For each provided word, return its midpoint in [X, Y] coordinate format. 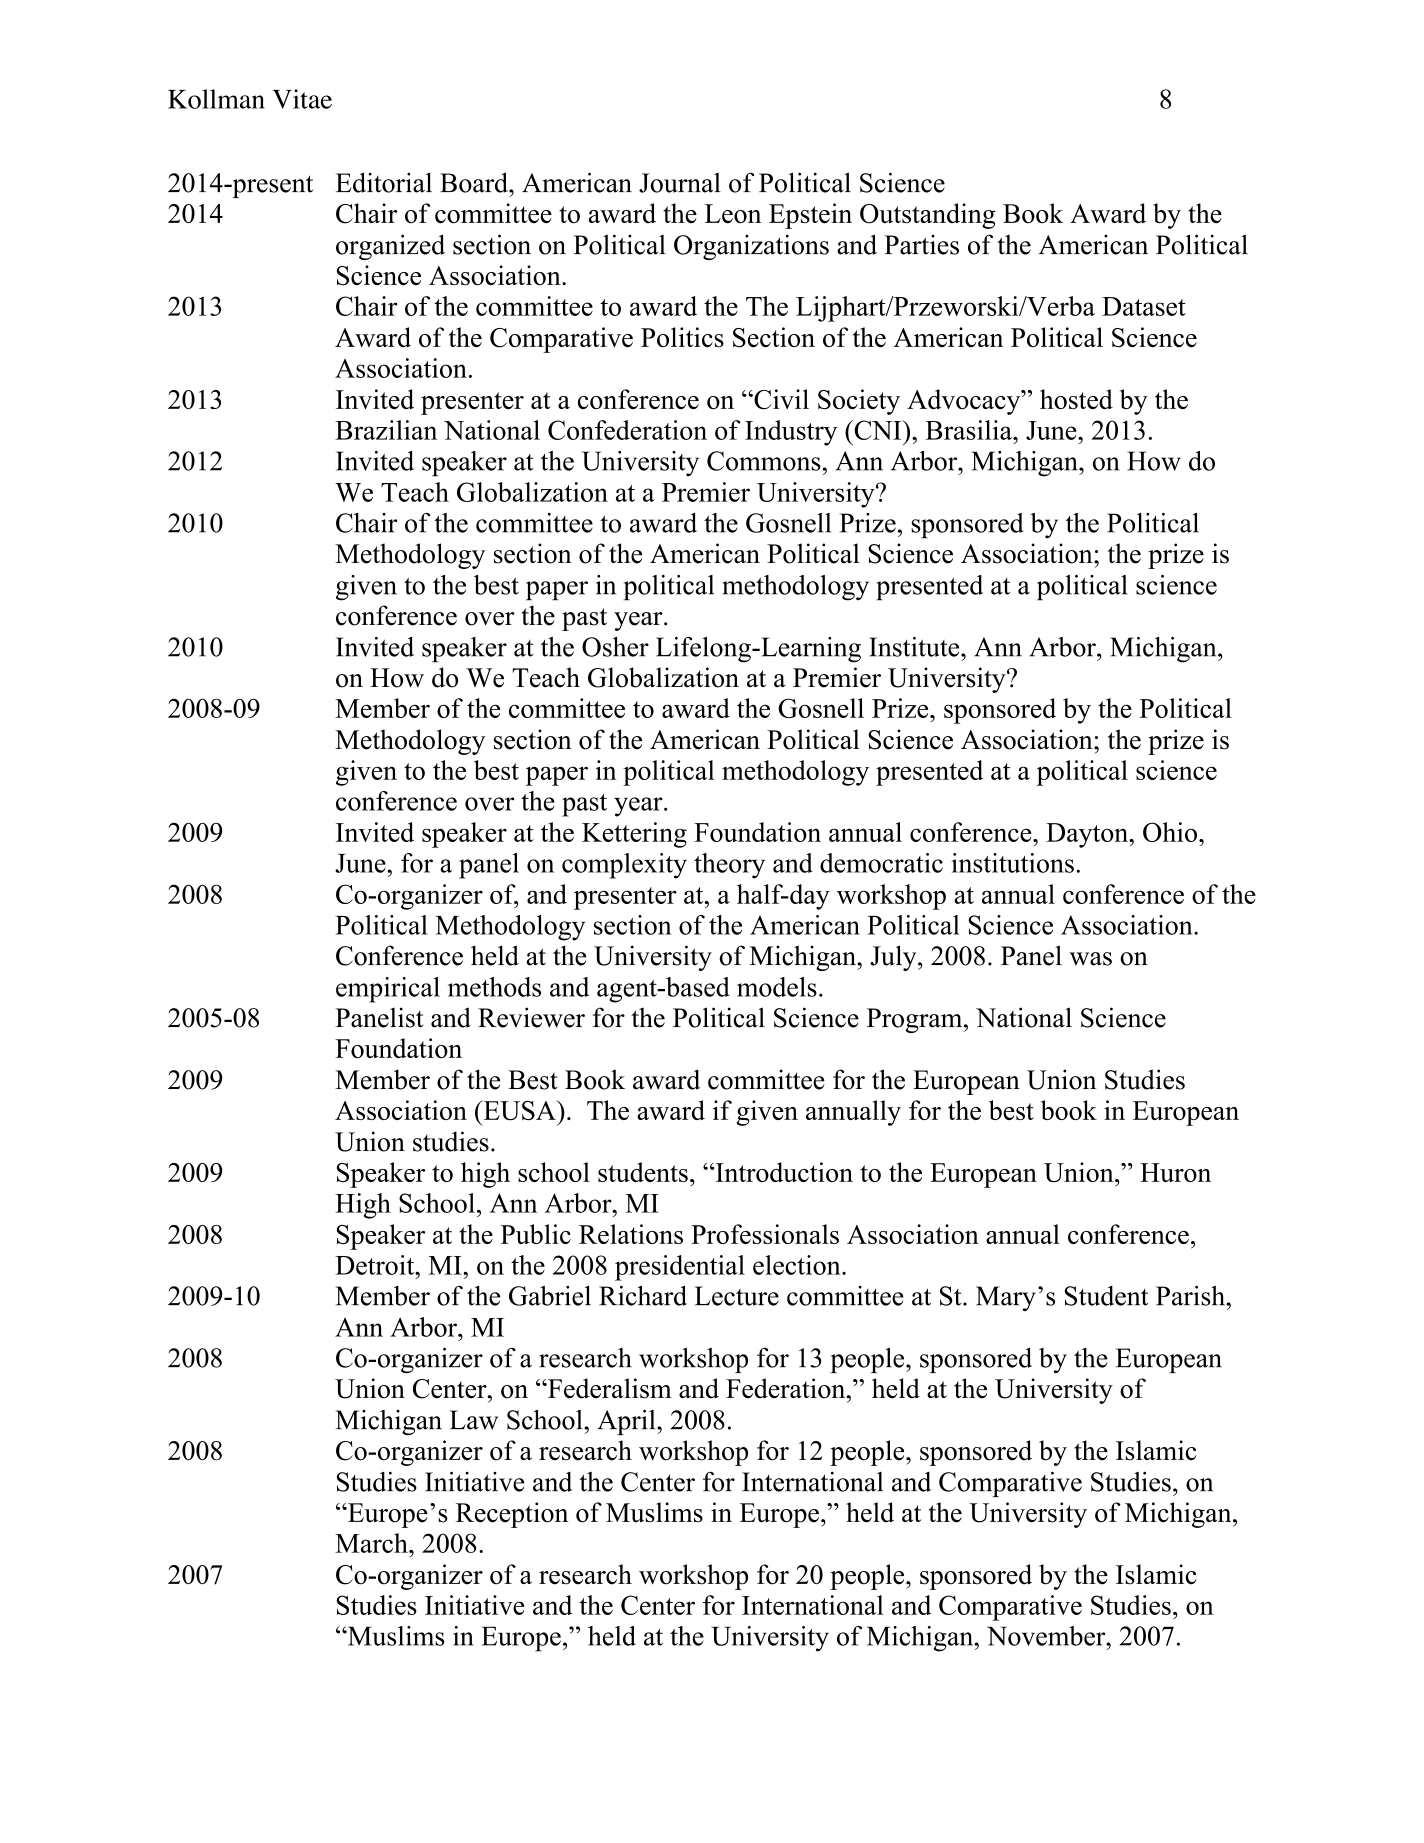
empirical [388, 990]
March [372, 1543]
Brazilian [386, 430]
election [798, 1265]
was [1091, 959]
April [627, 1422]
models [777, 987]
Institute [915, 647]
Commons [765, 461]
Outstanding [927, 216]
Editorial [384, 182]
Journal [680, 183]
